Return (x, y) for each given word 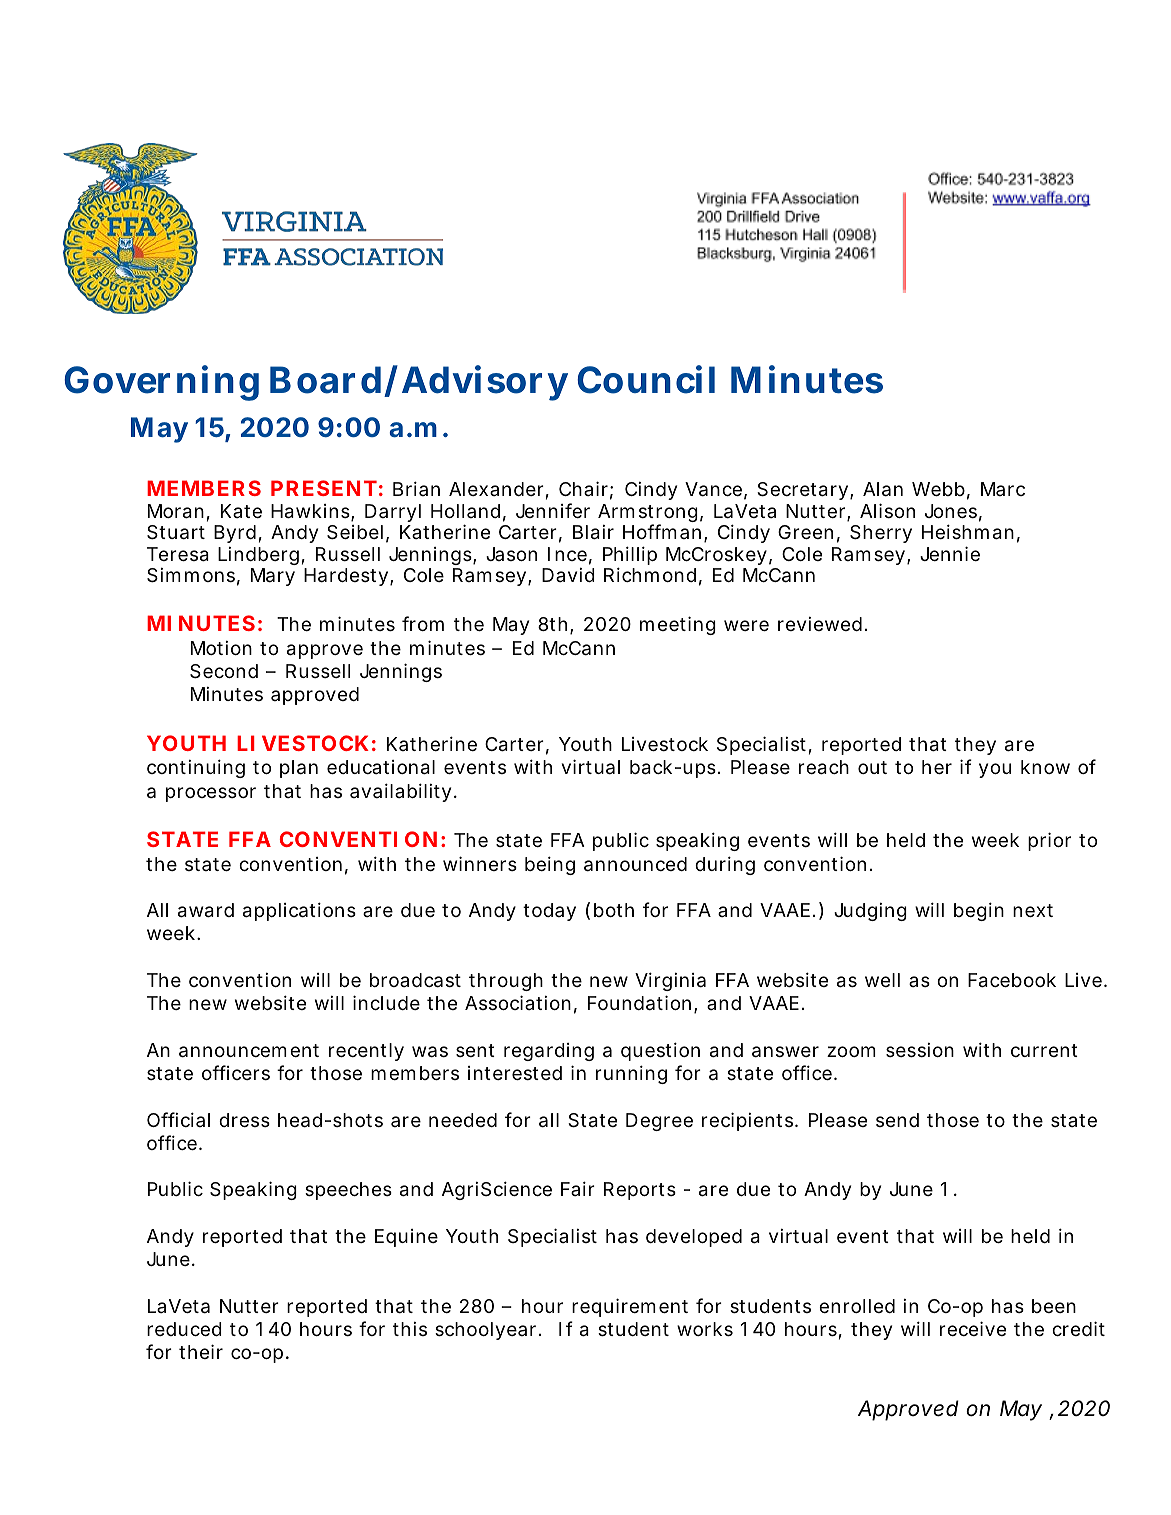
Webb (938, 489)
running (631, 1074)
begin (979, 911)
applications (299, 911)
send (897, 1120)
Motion (221, 648)
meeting (678, 625)
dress (244, 1120)
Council (646, 379)
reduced (184, 1329)
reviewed (820, 624)
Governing (161, 383)
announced (635, 864)
